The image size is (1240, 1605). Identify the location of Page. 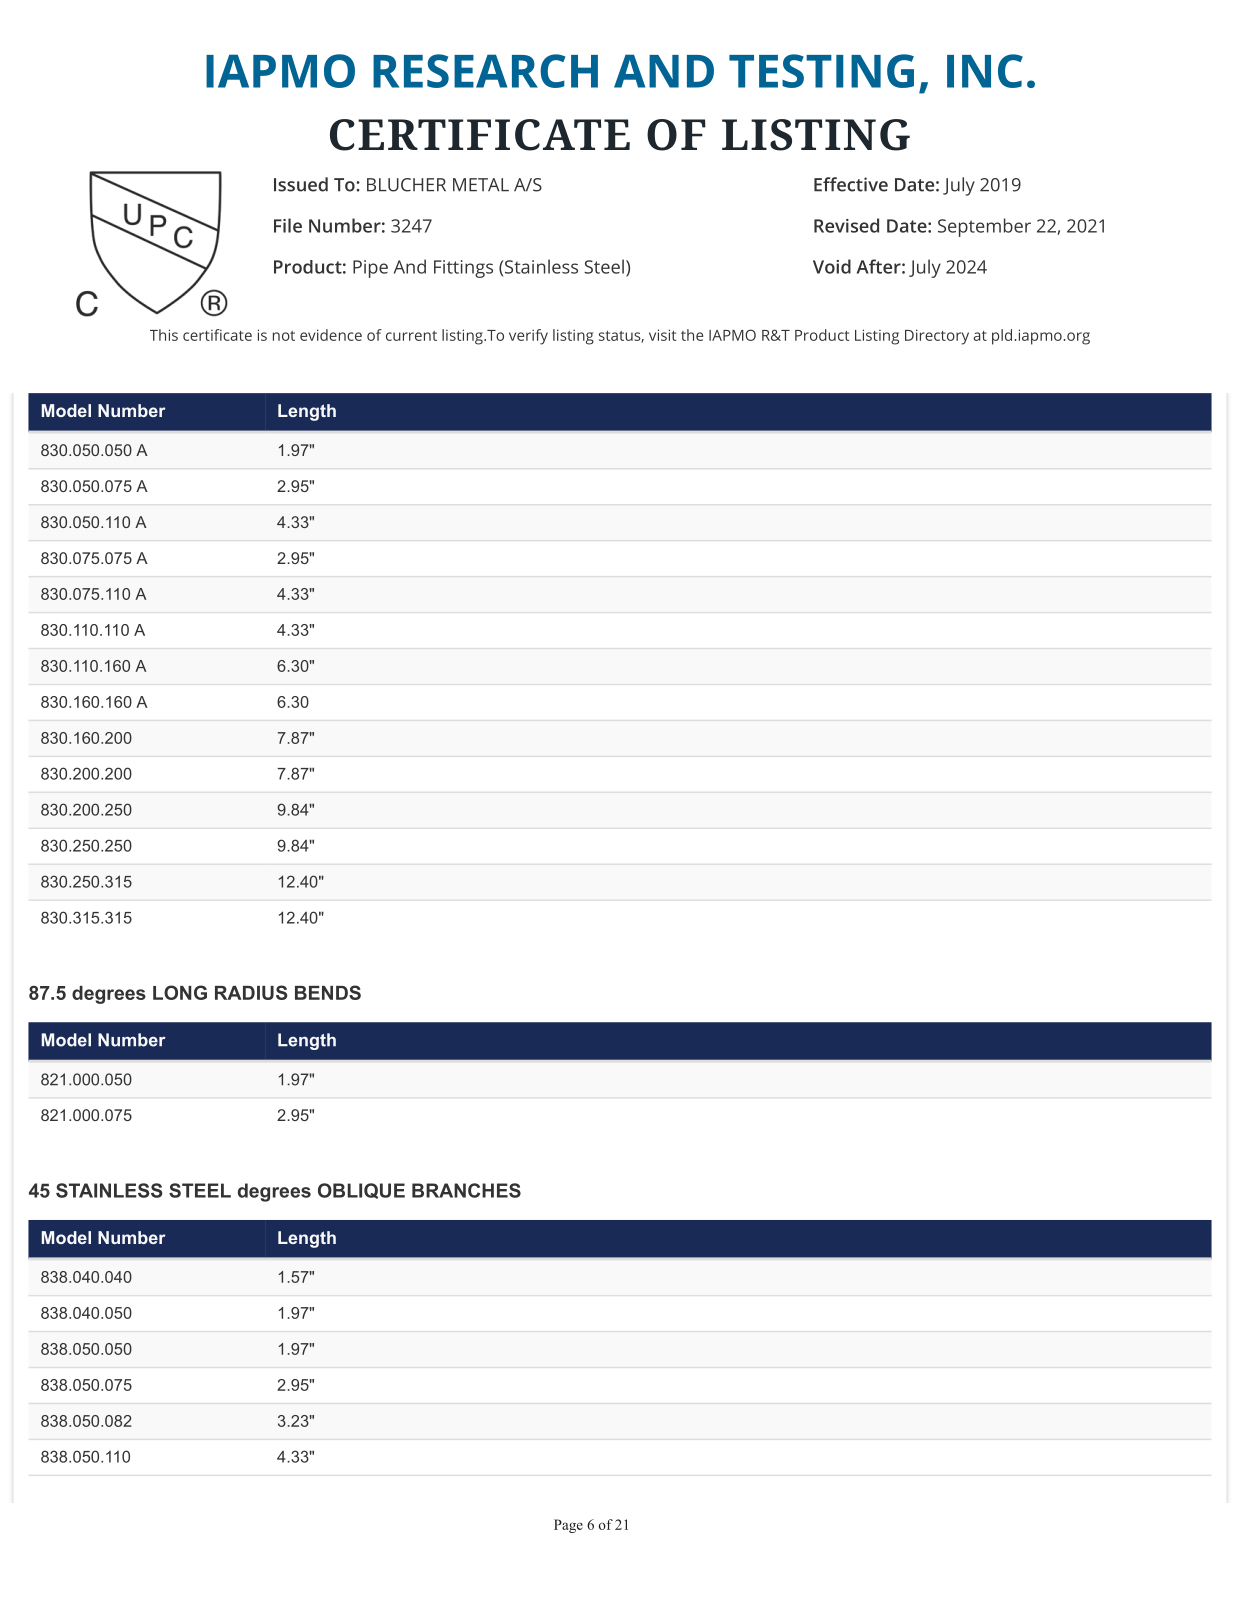
(568, 1526).
